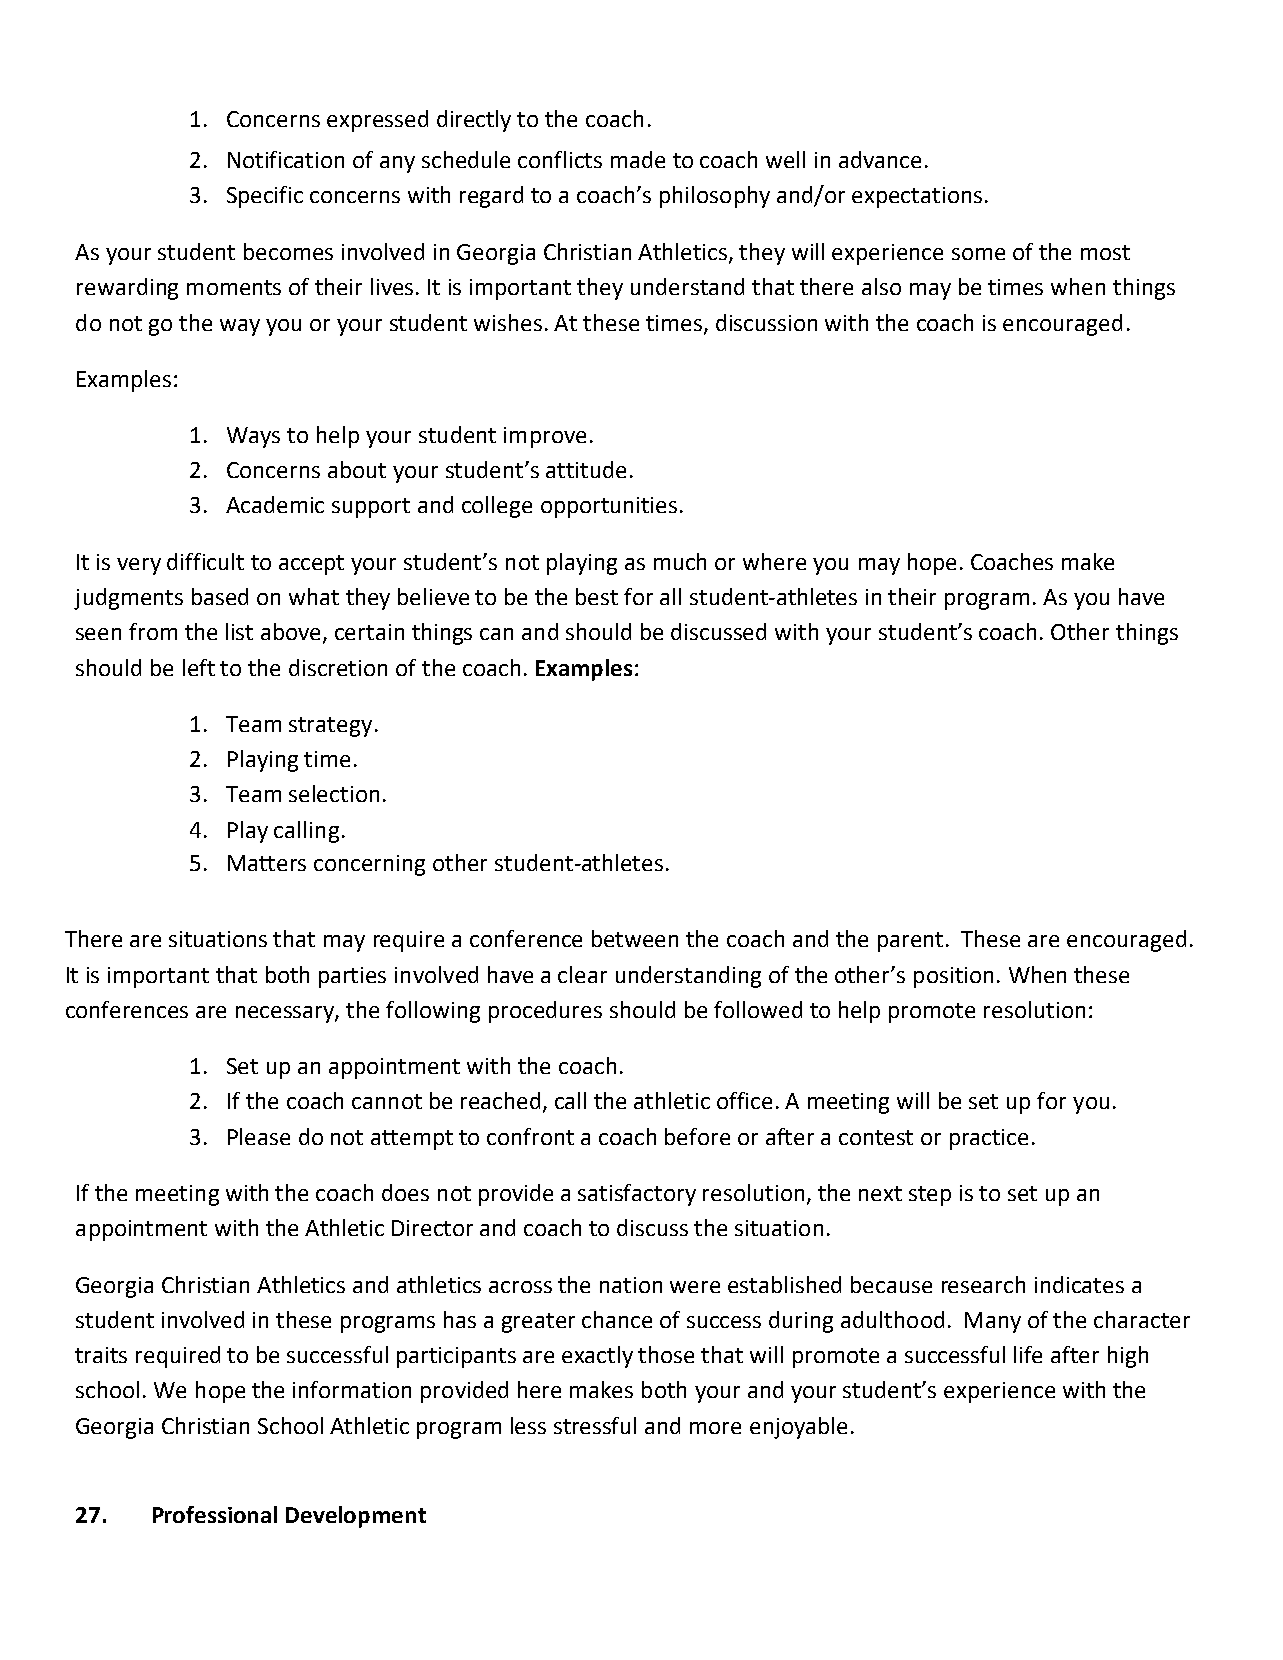  I want to click on much, so click(680, 561).
